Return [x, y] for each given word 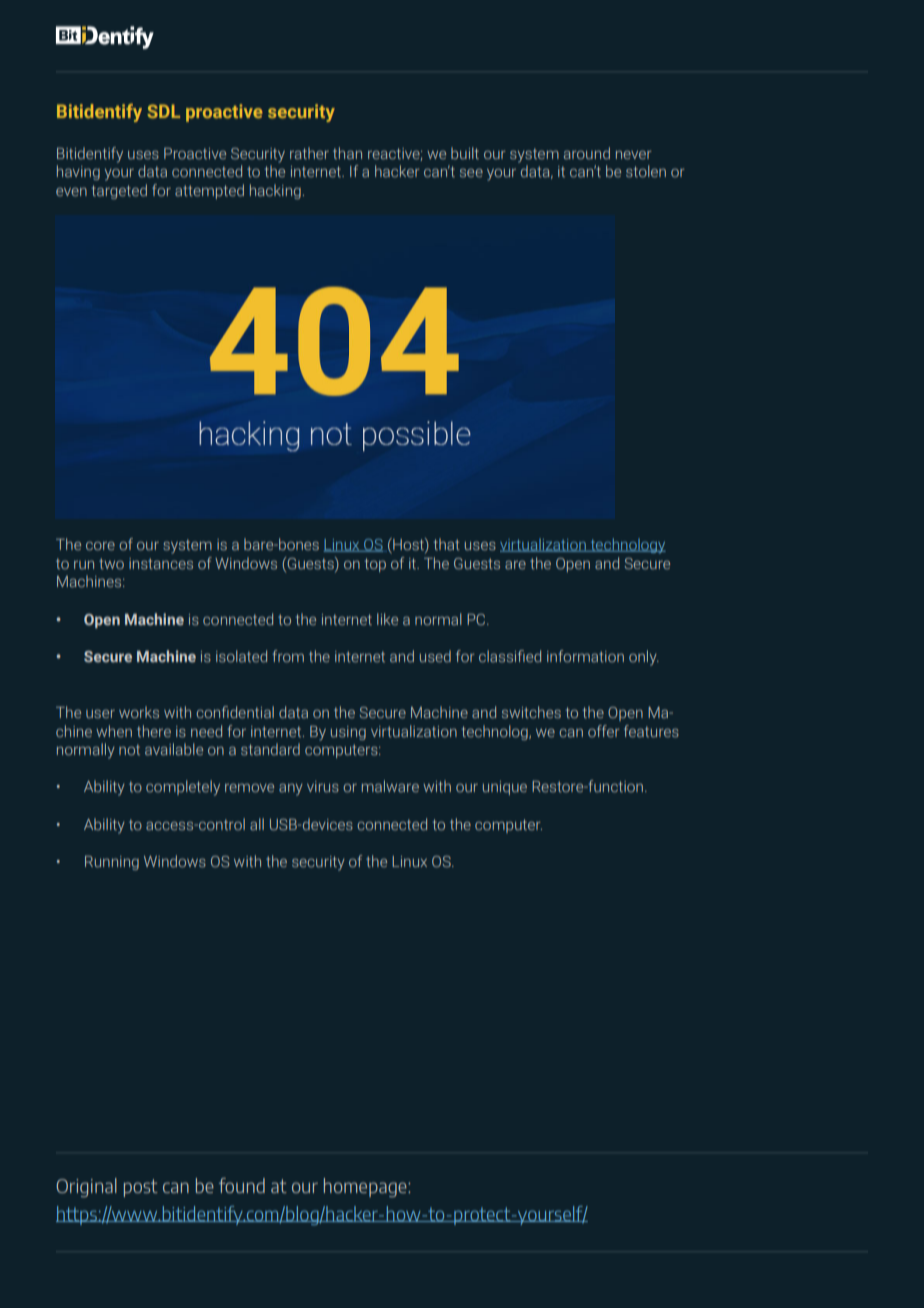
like [387, 619]
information [585, 656]
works [139, 712]
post [141, 1188]
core [100, 546]
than [347, 153]
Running [112, 863]
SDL [163, 111]
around [587, 153]
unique [505, 788]
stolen [646, 171]
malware [390, 786]
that [446, 544]
